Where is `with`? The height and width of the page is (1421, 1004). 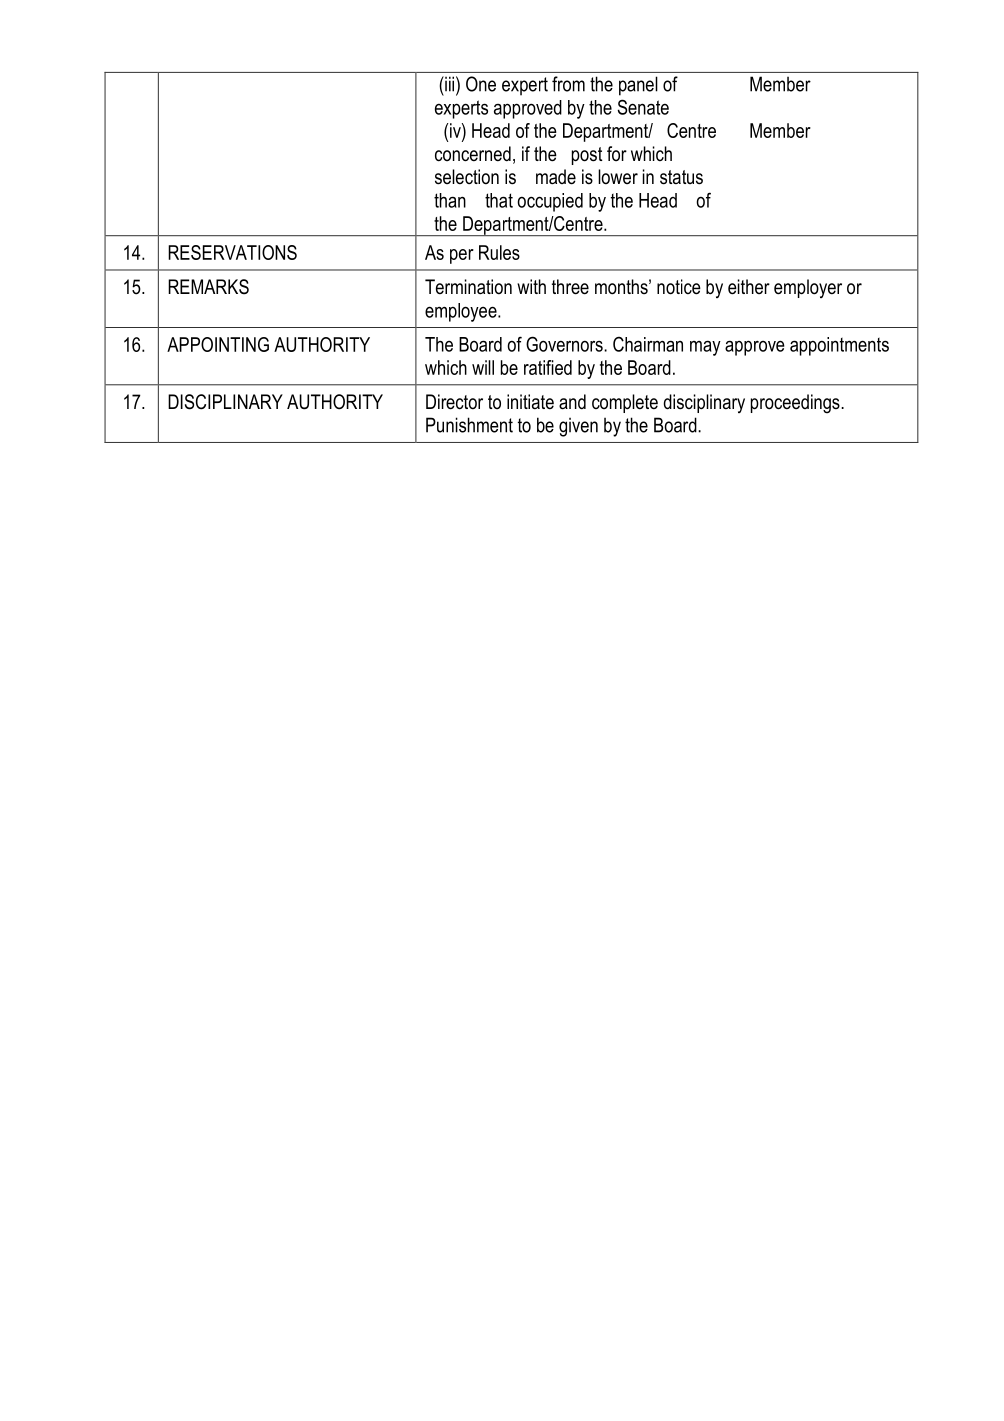 with is located at coordinates (531, 286).
